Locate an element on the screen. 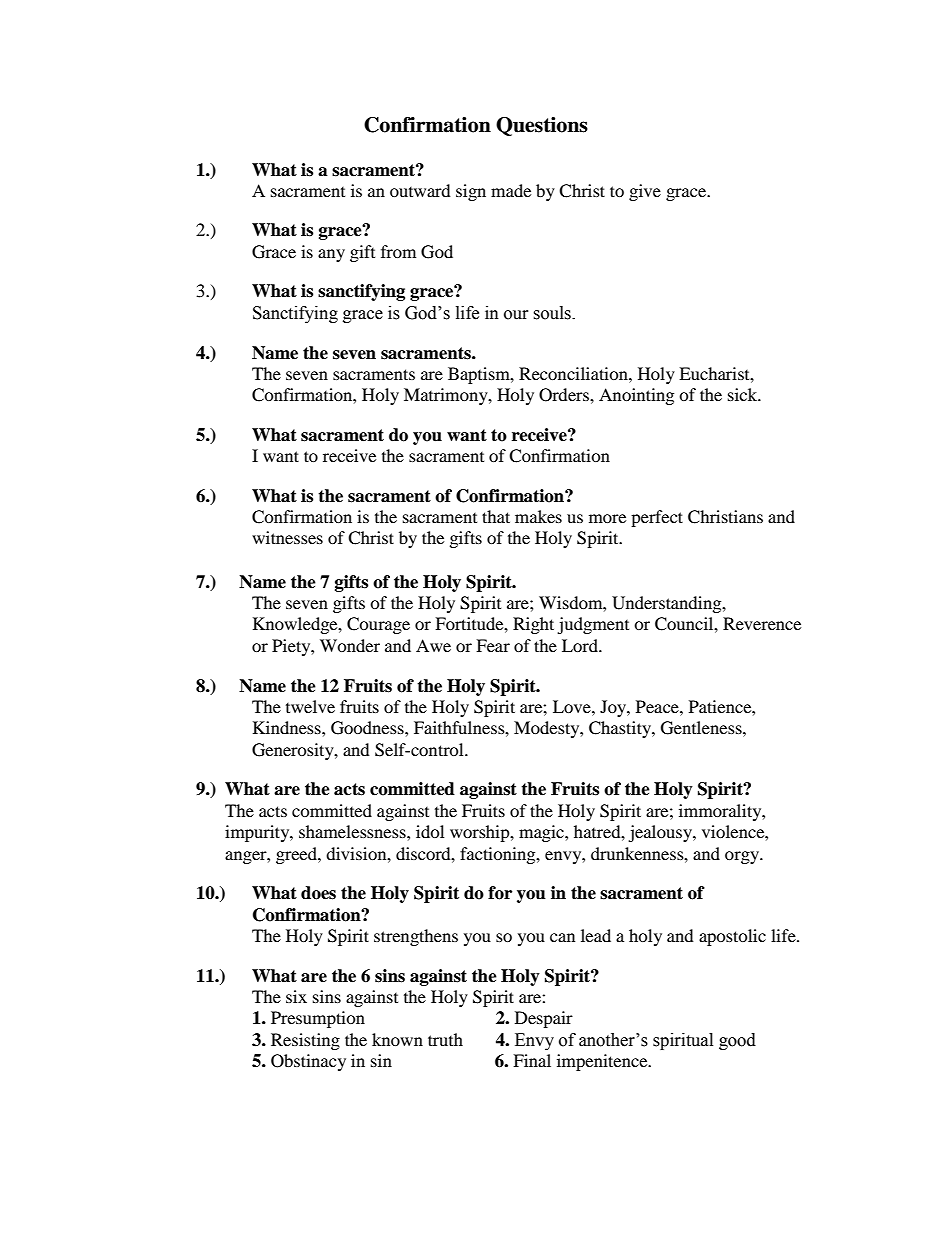 The height and width of the screenshot is (1233, 952). Questions is located at coordinates (542, 126).
